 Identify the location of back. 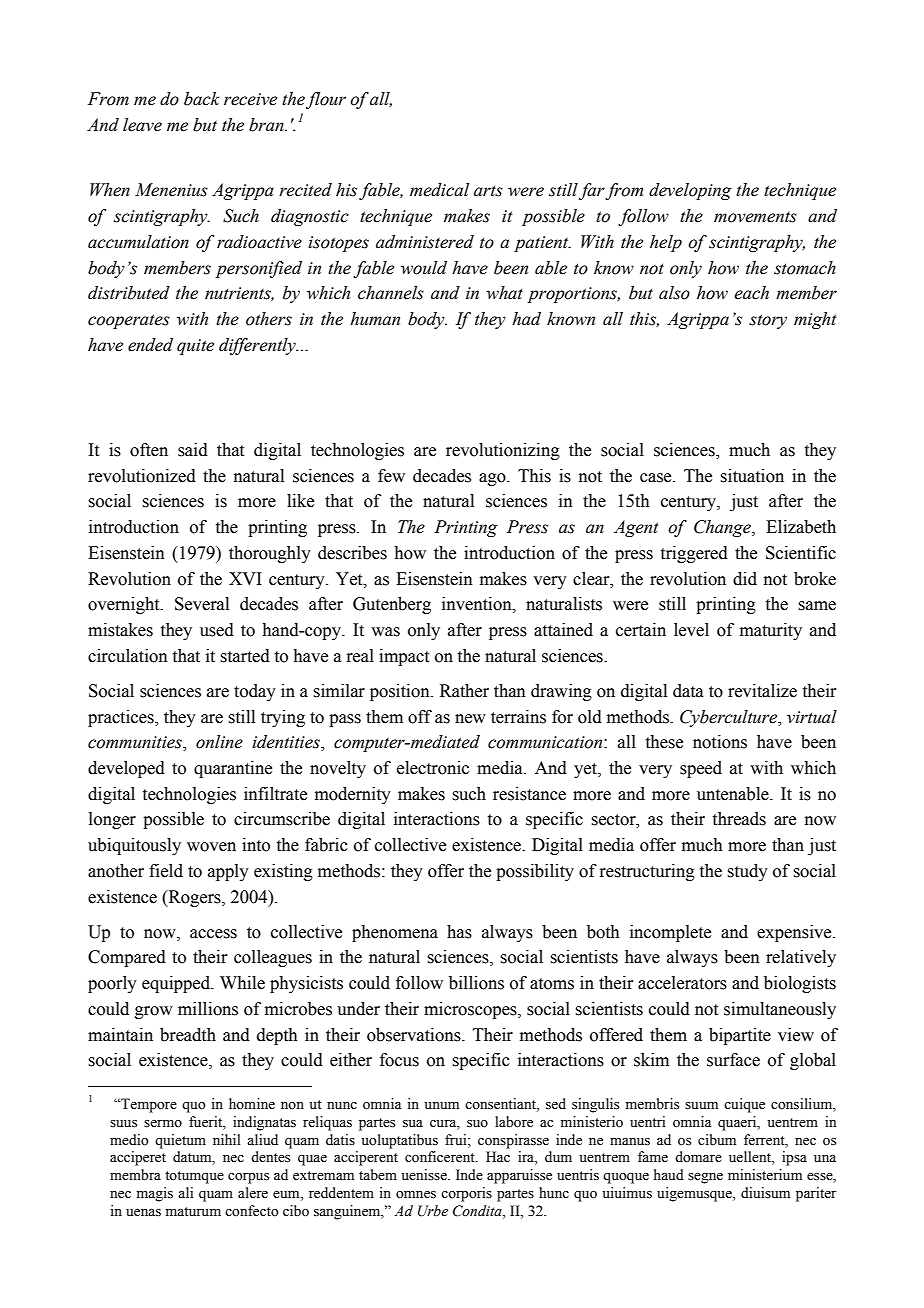
(201, 99).
